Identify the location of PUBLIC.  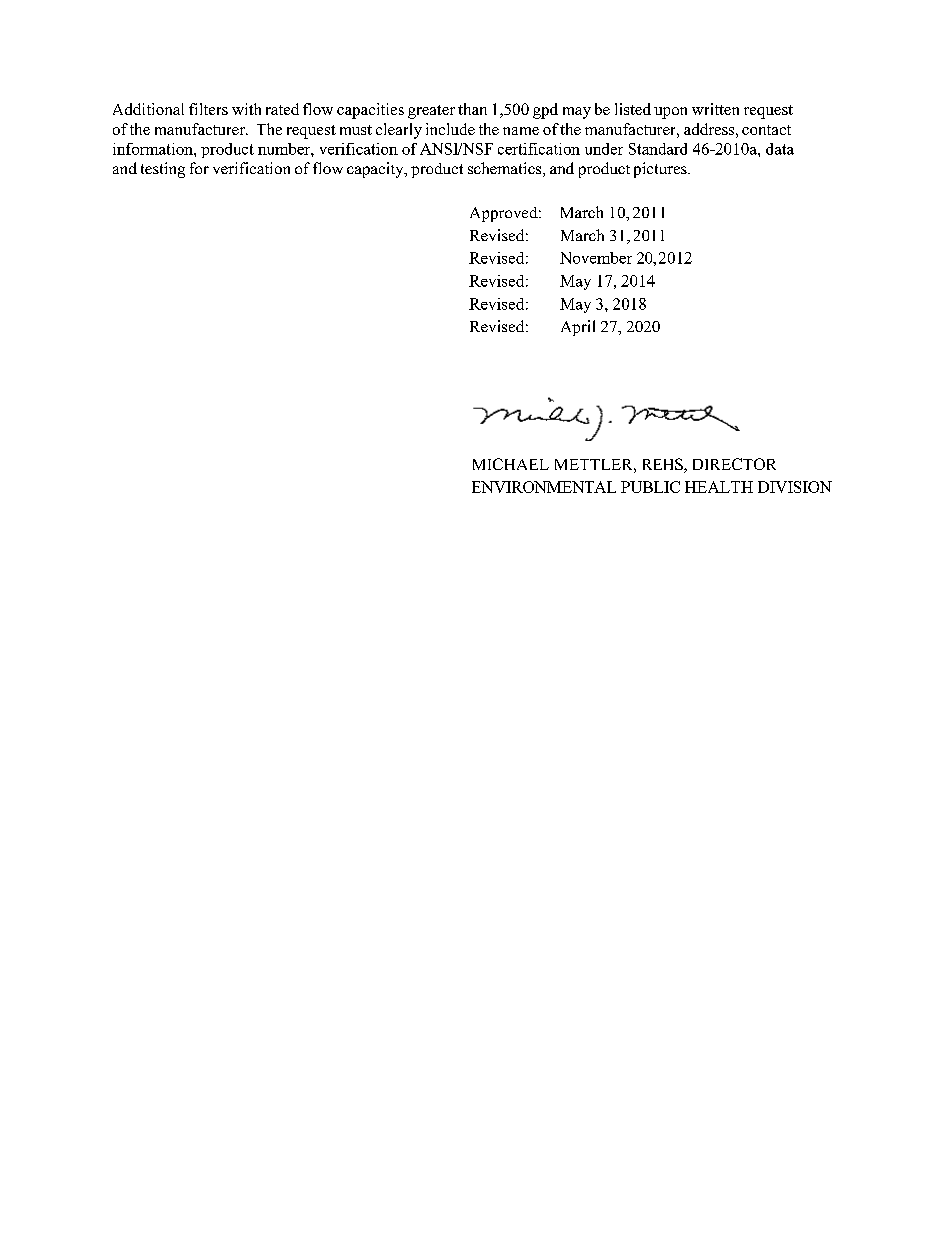
(650, 487).
